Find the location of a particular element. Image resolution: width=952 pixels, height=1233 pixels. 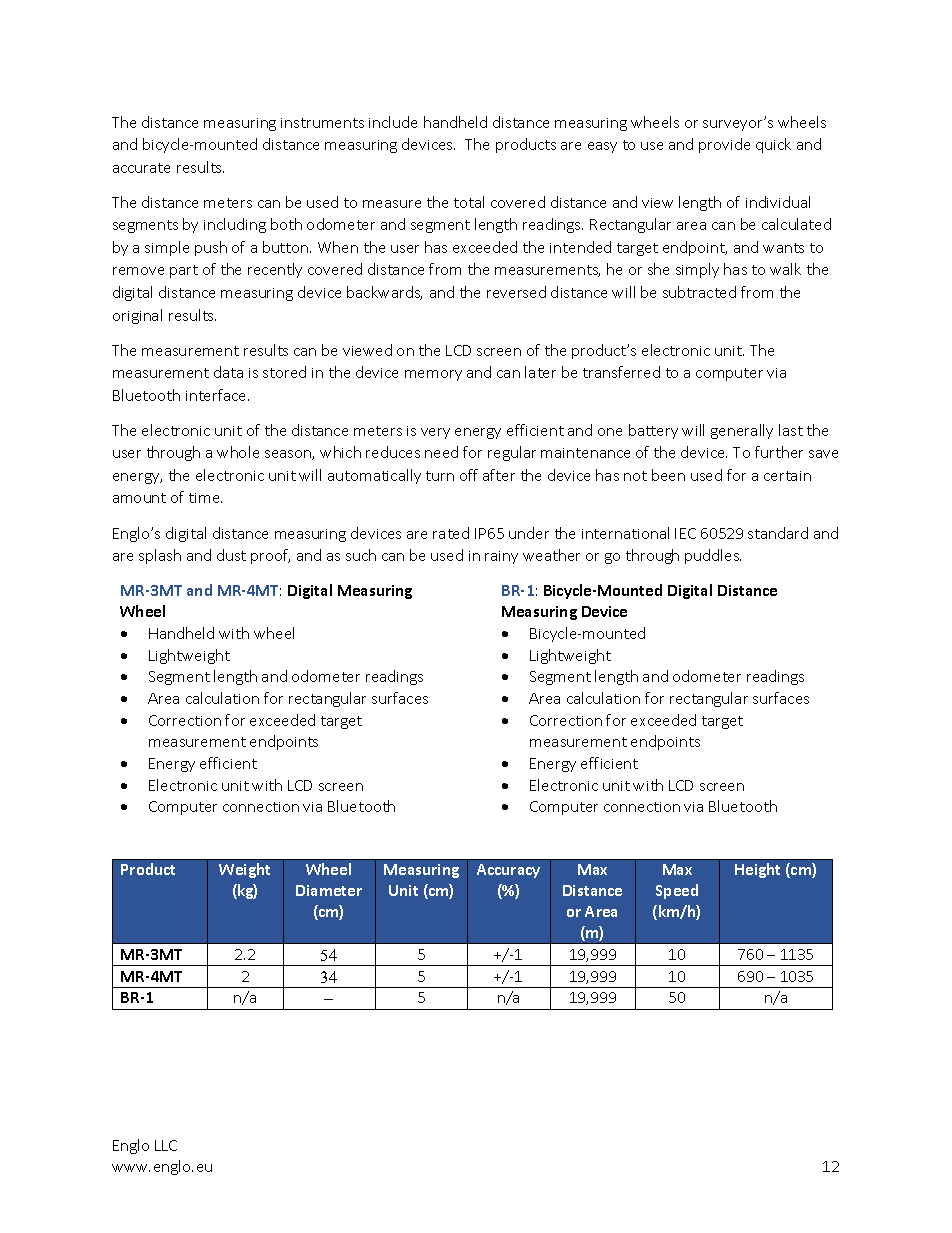

certain is located at coordinates (787, 476).
